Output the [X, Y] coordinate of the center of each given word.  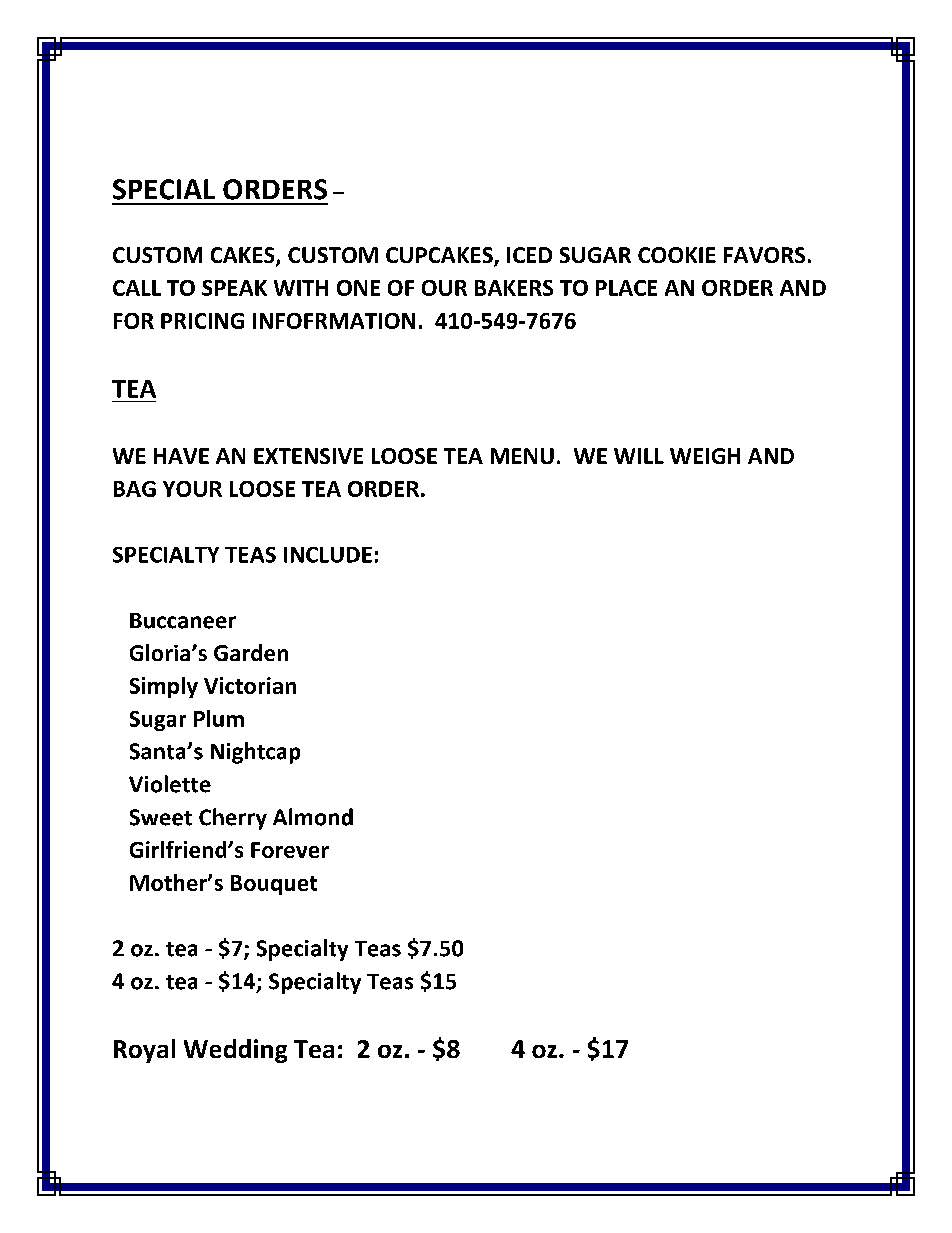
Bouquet [274, 885]
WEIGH [705, 456]
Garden [251, 652]
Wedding [235, 1051]
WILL [639, 456]
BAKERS [514, 288]
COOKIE [677, 255]
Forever [290, 850]
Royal [144, 1051]
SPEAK [234, 288]
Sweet [161, 817]
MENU [522, 456]
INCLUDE [328, 555]
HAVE [181, 456]
